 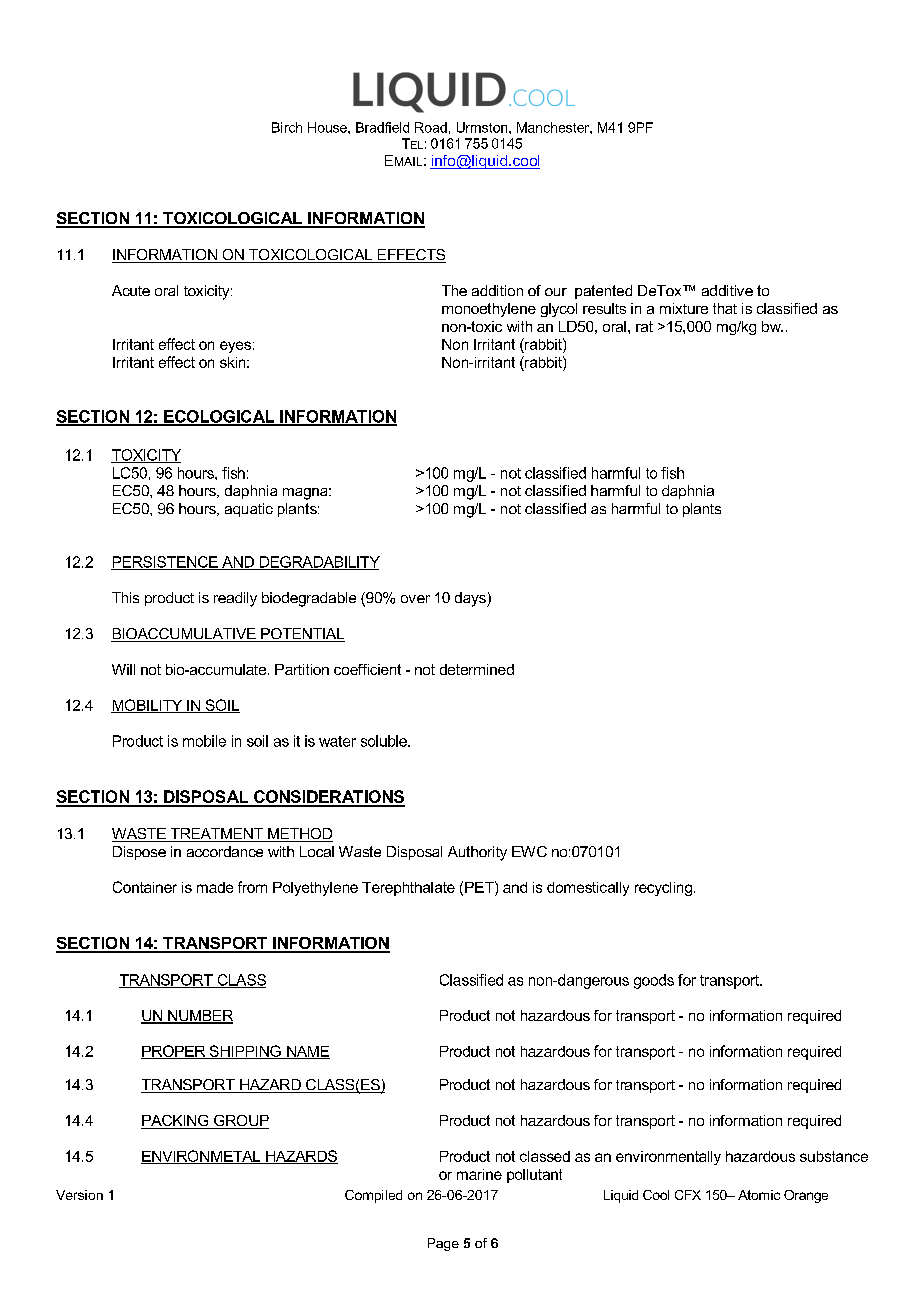 I want to click on PERSISTENCE, so click(x=165, y=563).
